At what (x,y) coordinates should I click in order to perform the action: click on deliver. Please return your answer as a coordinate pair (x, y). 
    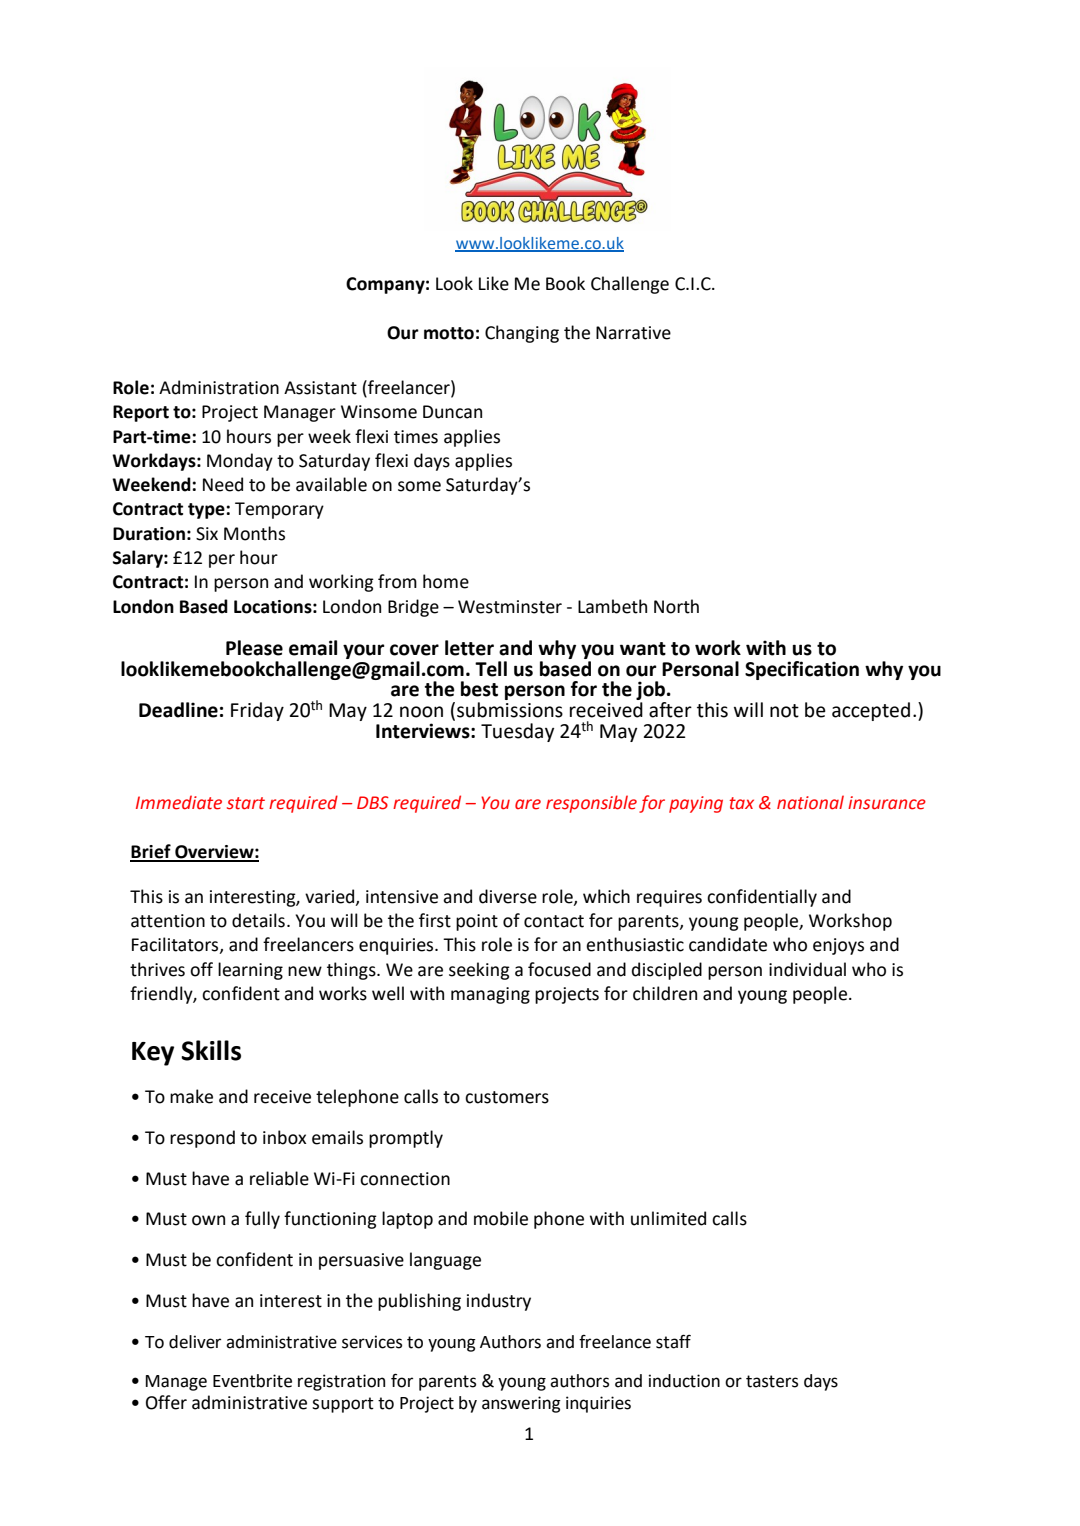
    Looking at the image, I should click on (195, 1342).
